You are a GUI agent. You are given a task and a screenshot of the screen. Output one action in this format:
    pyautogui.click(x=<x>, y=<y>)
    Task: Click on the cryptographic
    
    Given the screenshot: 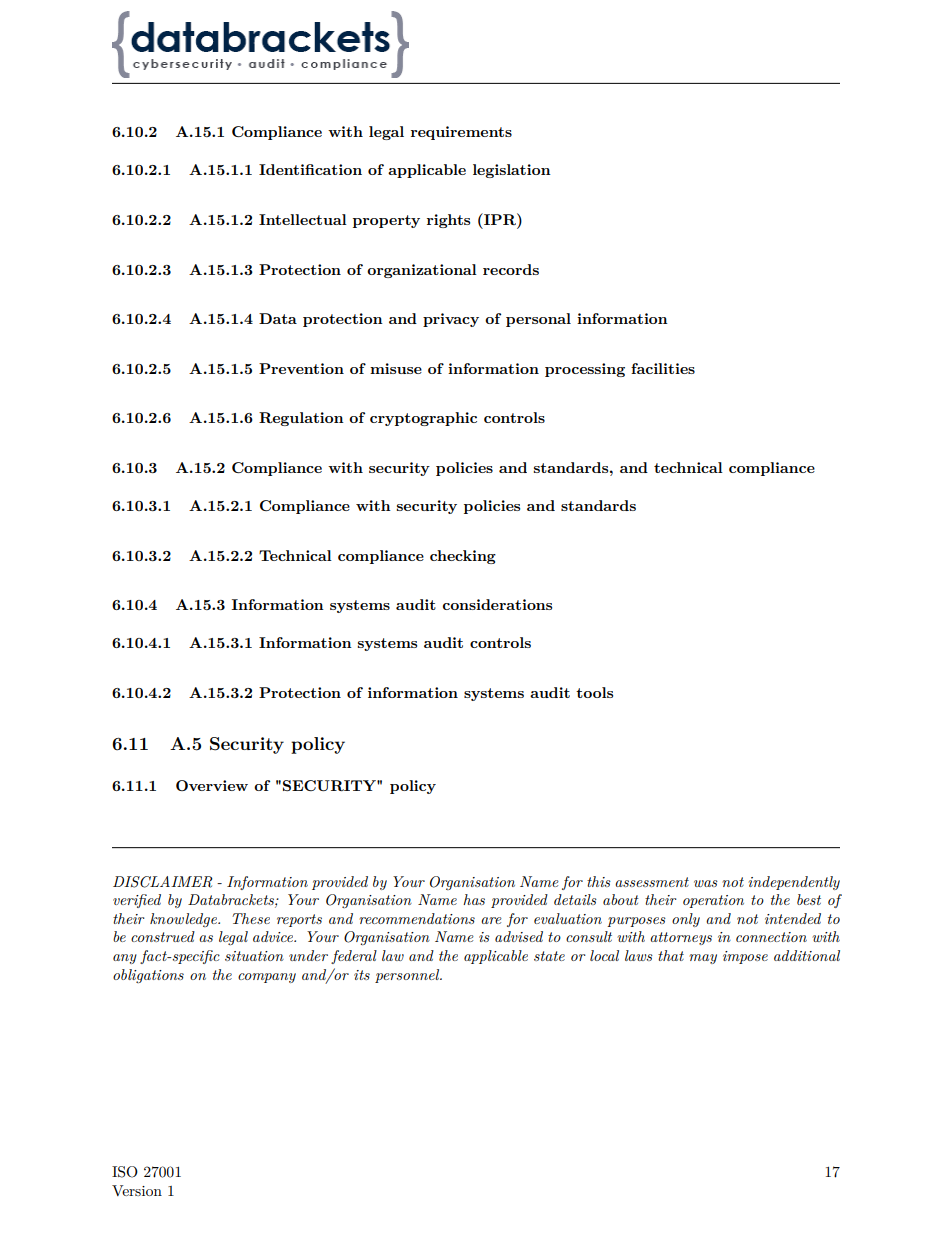 What is the action you would take?
    pyautogui.click(x=423, y=419)
